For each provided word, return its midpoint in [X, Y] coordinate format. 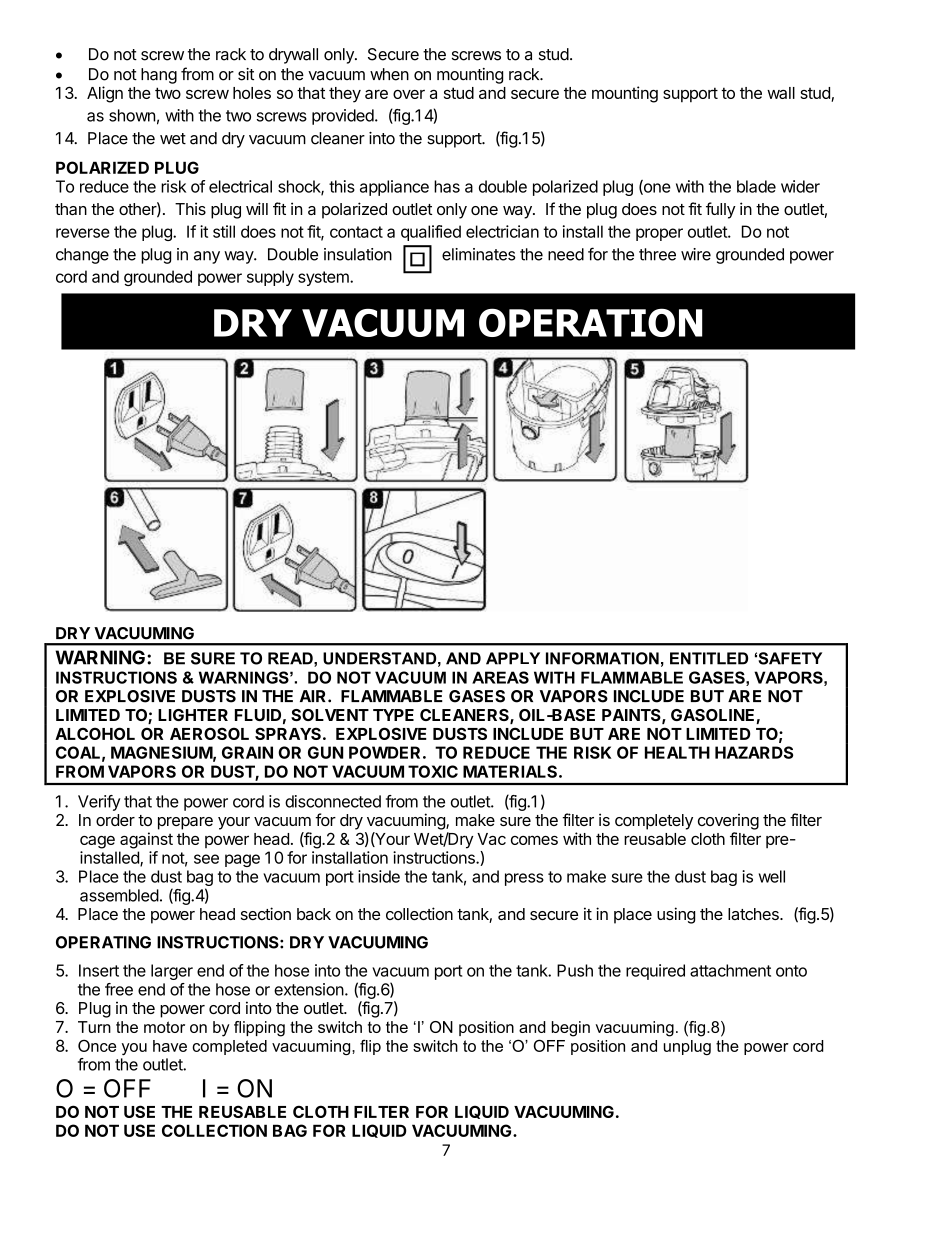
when [389, 74]
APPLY [513, 658]
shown [132, 115]
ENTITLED [709, 658]
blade [756, 186]
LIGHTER [193, 715]
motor [164, 1027]
